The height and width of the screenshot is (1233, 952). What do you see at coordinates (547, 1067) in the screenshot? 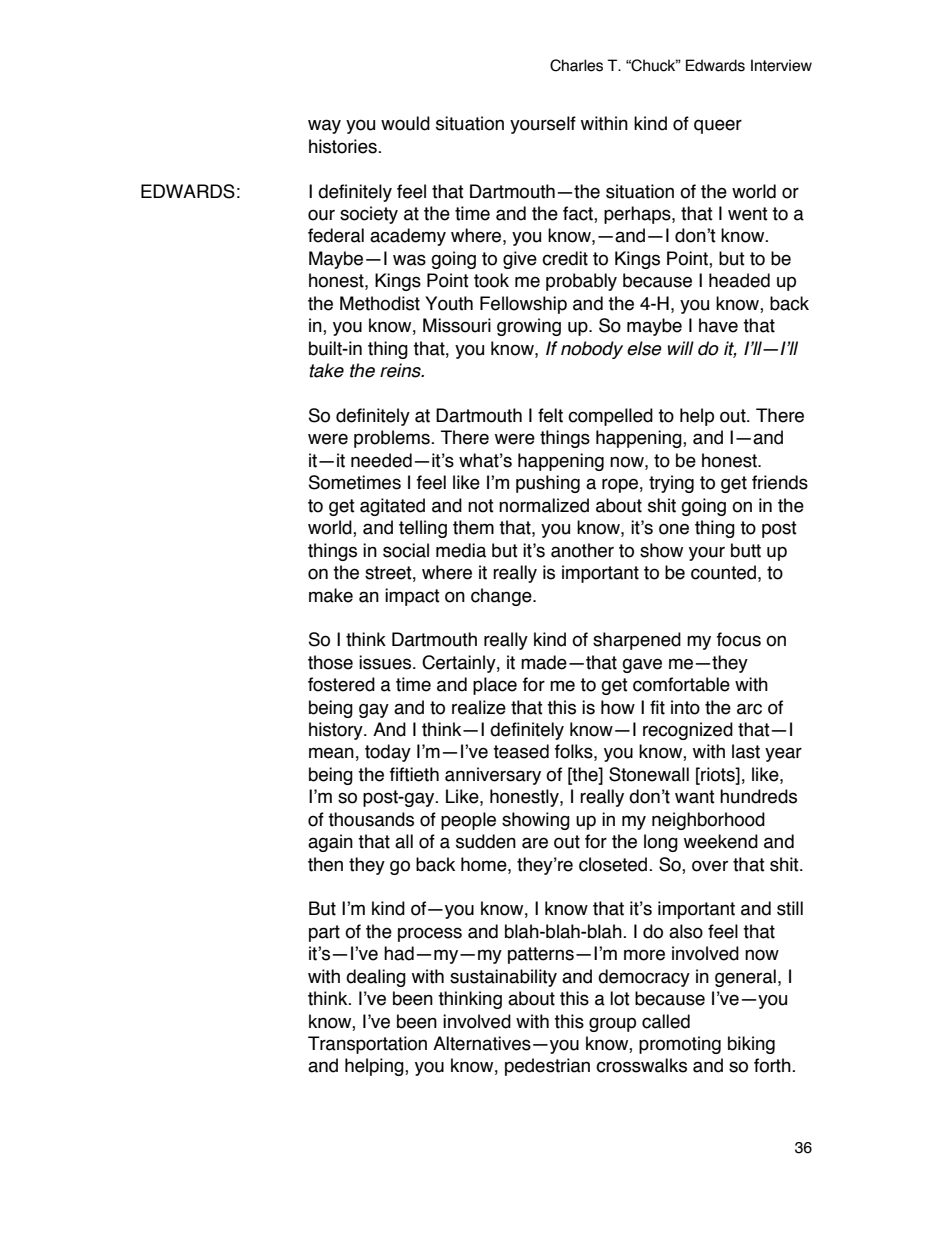
I see `pedestrian` at bounding box center [547, 1067].
